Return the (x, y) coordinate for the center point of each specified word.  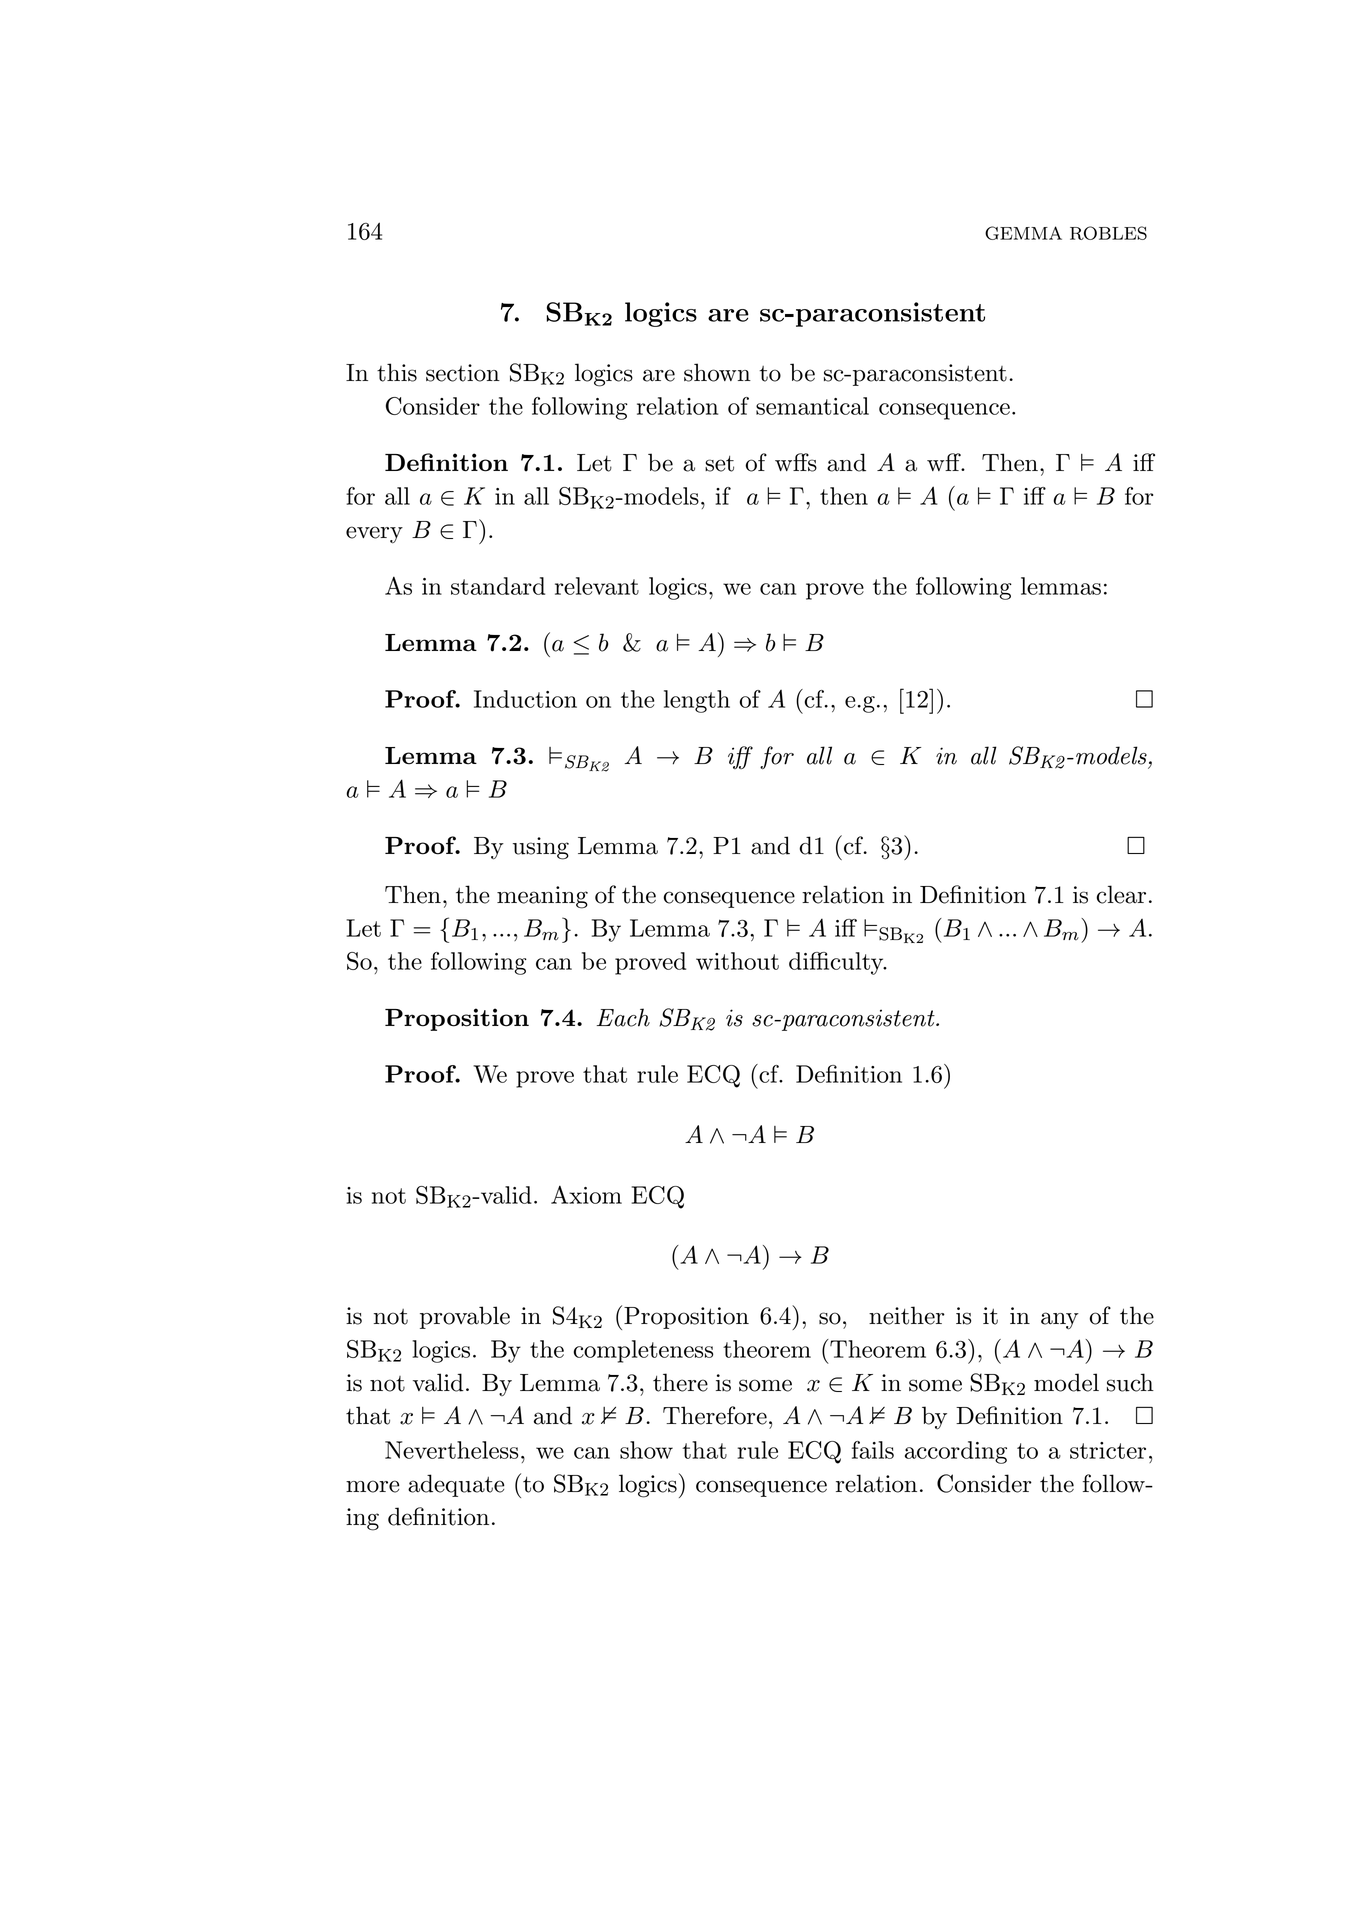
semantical (812, 406)
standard (498, 586)
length (697, 701)
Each (623, 1017)
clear (1121, 894)
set (719, 464)
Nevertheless (452, 1450)
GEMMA (1023, 233)
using (541, 848)
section (463, 373)
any (1060, 1321)
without (737, 961)
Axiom (586, 1194)
